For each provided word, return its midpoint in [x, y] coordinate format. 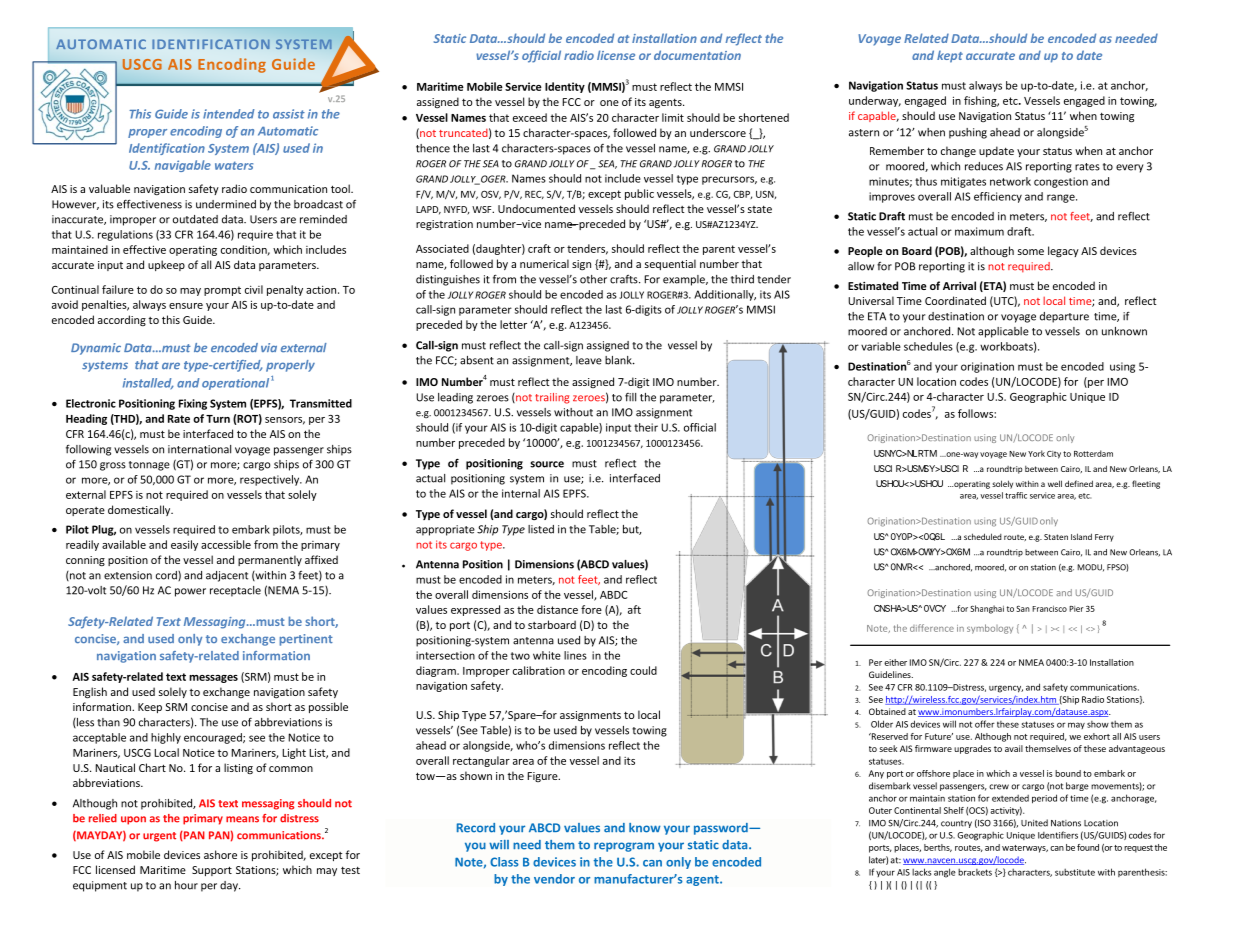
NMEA [1031, 662]
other [593, 279]
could [643, 670]
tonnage [149, 466]
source [547, 464]
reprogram [624, 847]
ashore [220, 854]
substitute [1075, 872]
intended [229, 114]
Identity [565, 87]
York [1036, 453]
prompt [222, 291]
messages [213, 679]
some [1031, 252]
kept [950, 56]
